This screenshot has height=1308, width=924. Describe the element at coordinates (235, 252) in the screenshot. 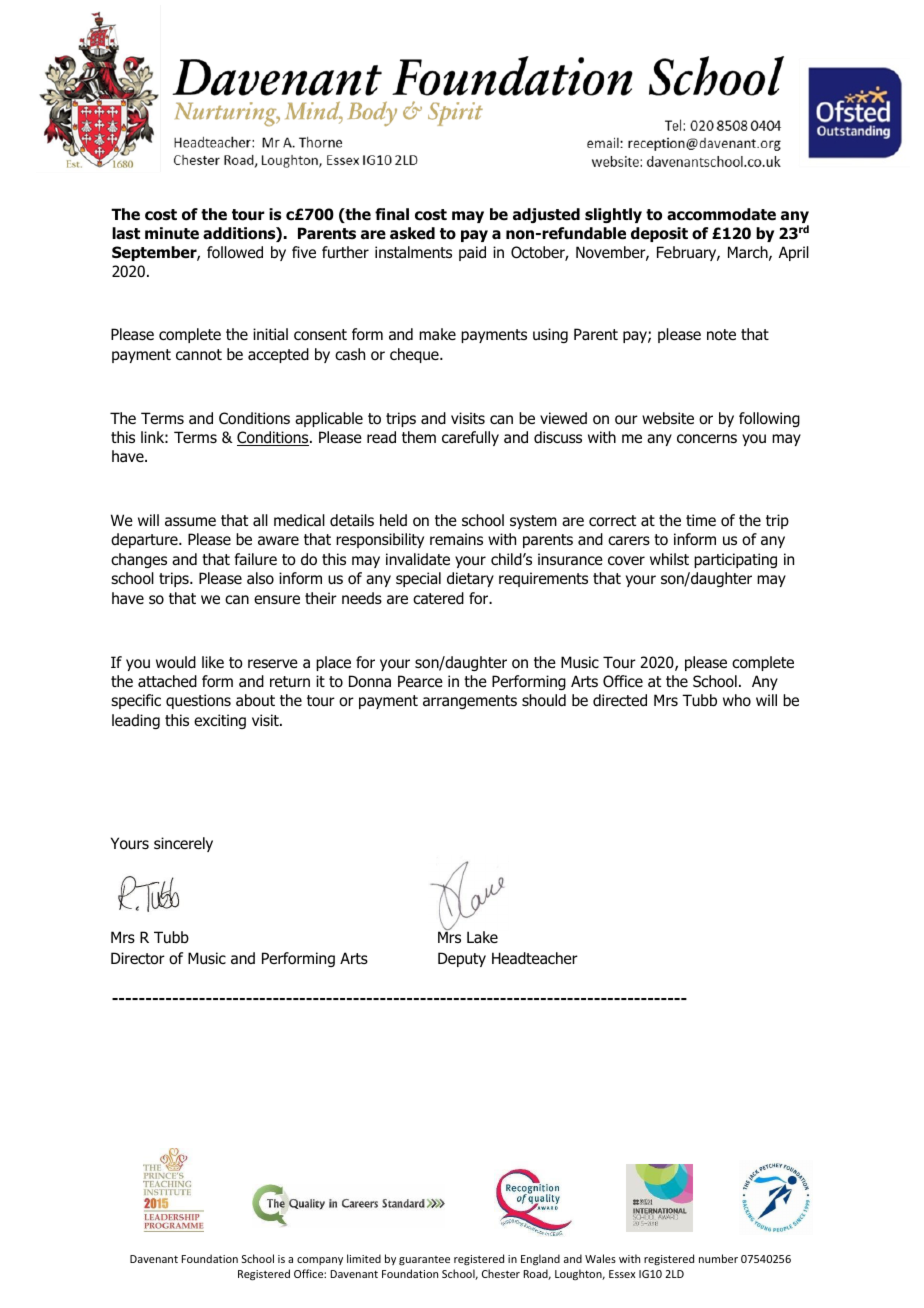

I see `followed` at that location.
